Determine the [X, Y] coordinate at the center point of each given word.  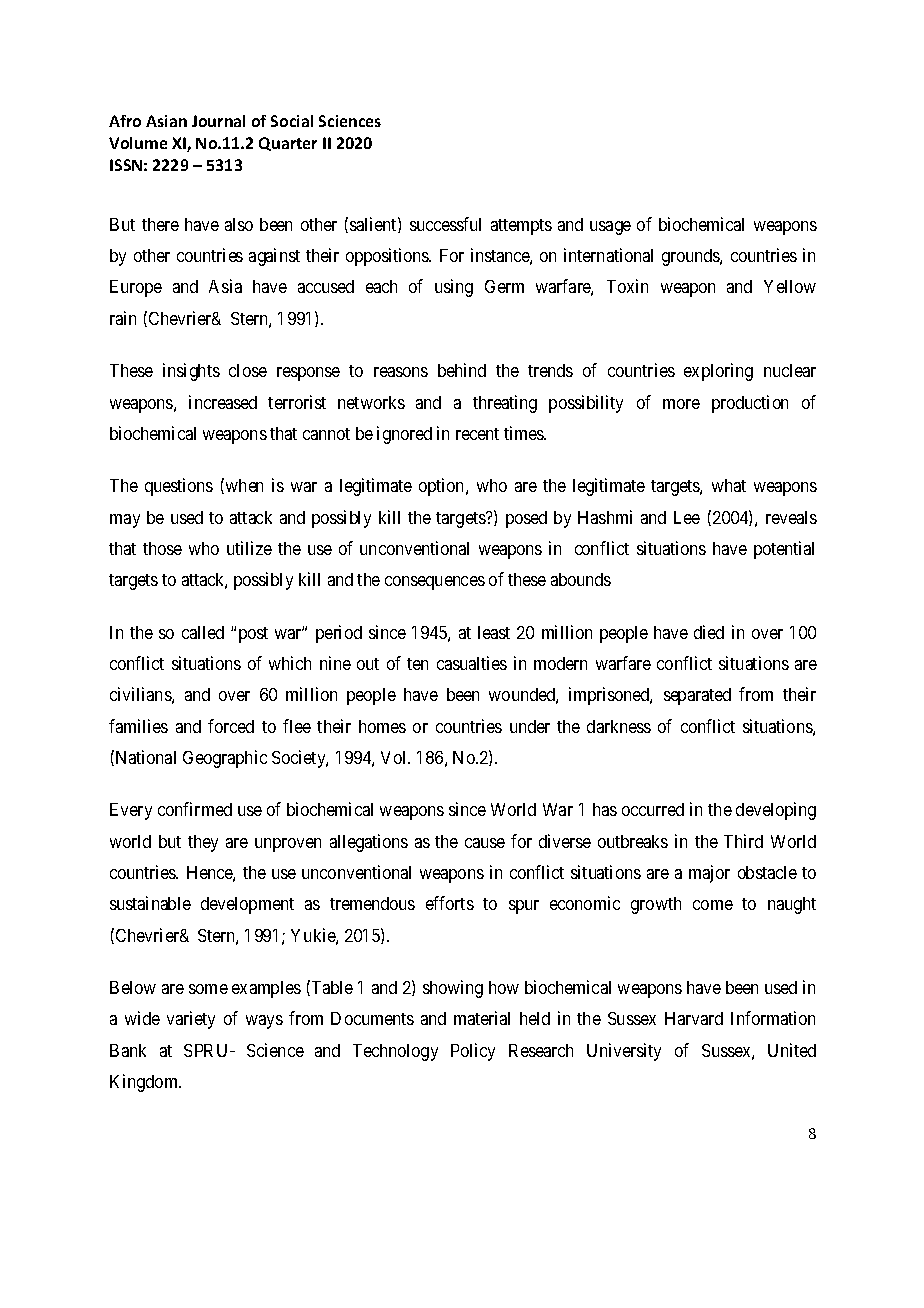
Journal [218, 121]
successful [445, 224]
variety [191, 1020]
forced [231, 726]
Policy [473, 1052]
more [681, 404]
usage [610, 228]
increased [223, 402]
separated [697, 696]
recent [477, 434]
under [530, 726]
